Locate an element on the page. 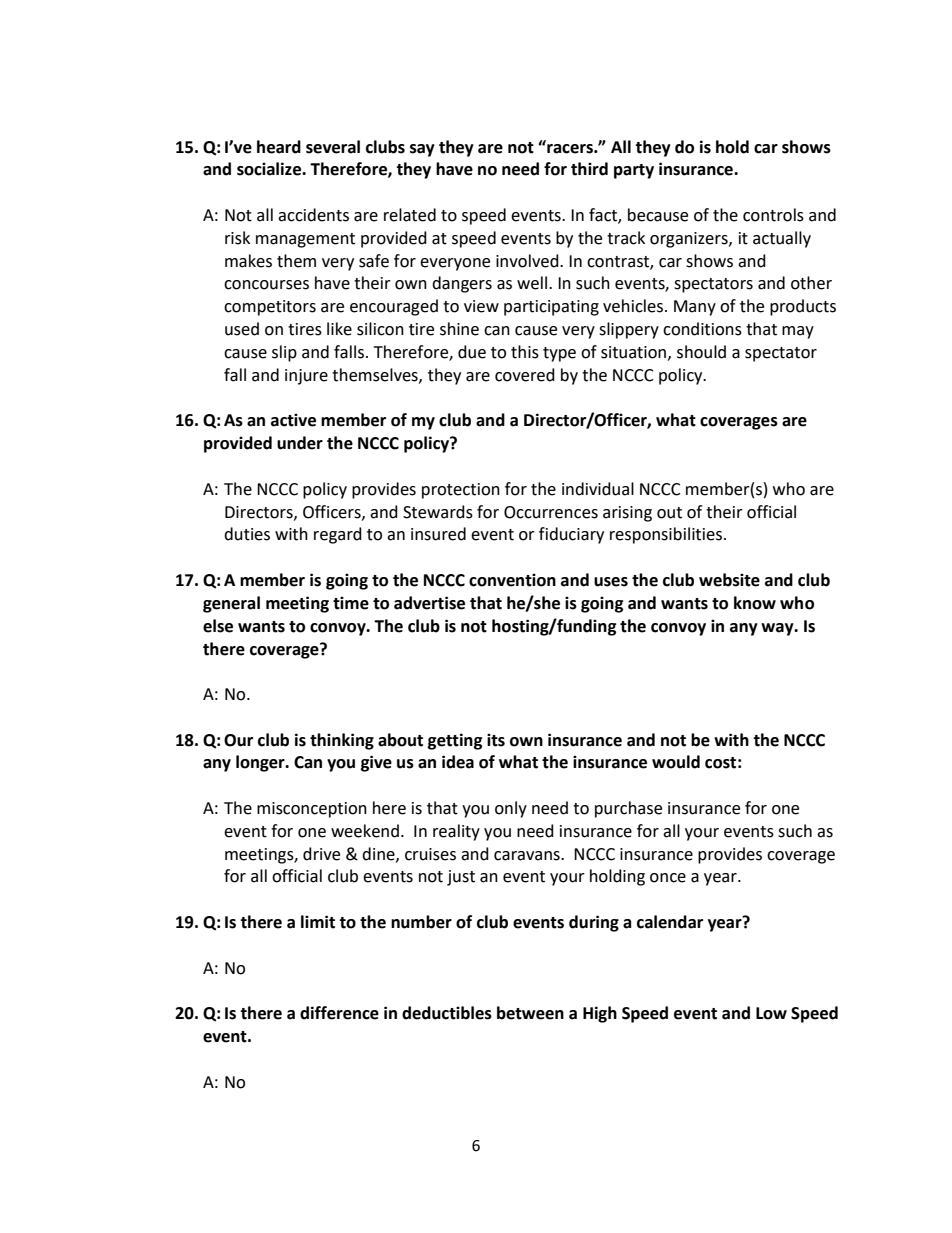 The height and width of the page is (1233, 952). general is located at coordinates (231, 604).
